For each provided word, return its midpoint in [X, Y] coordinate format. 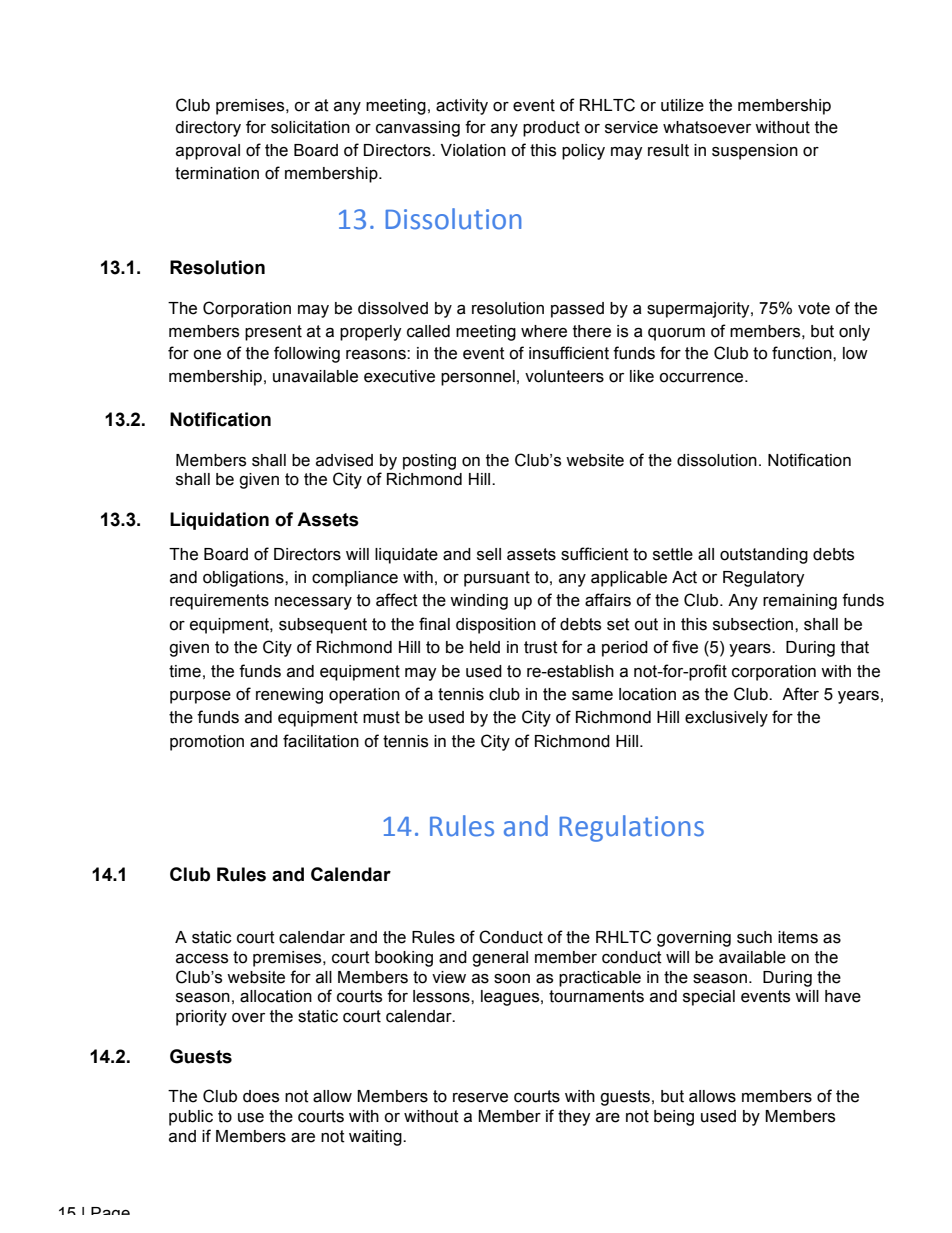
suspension [755, 152]
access [202, 959]
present [273, 333]
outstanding [764, 556]
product [551, 129]
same [592, 696]
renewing [289, 696]
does [261, 1096]
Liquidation [219, 521]
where [544, 331]
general [500, 959]
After [800, 694]
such [754, 937]
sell [489, 554]
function [803, 353]
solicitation [310, 127]
